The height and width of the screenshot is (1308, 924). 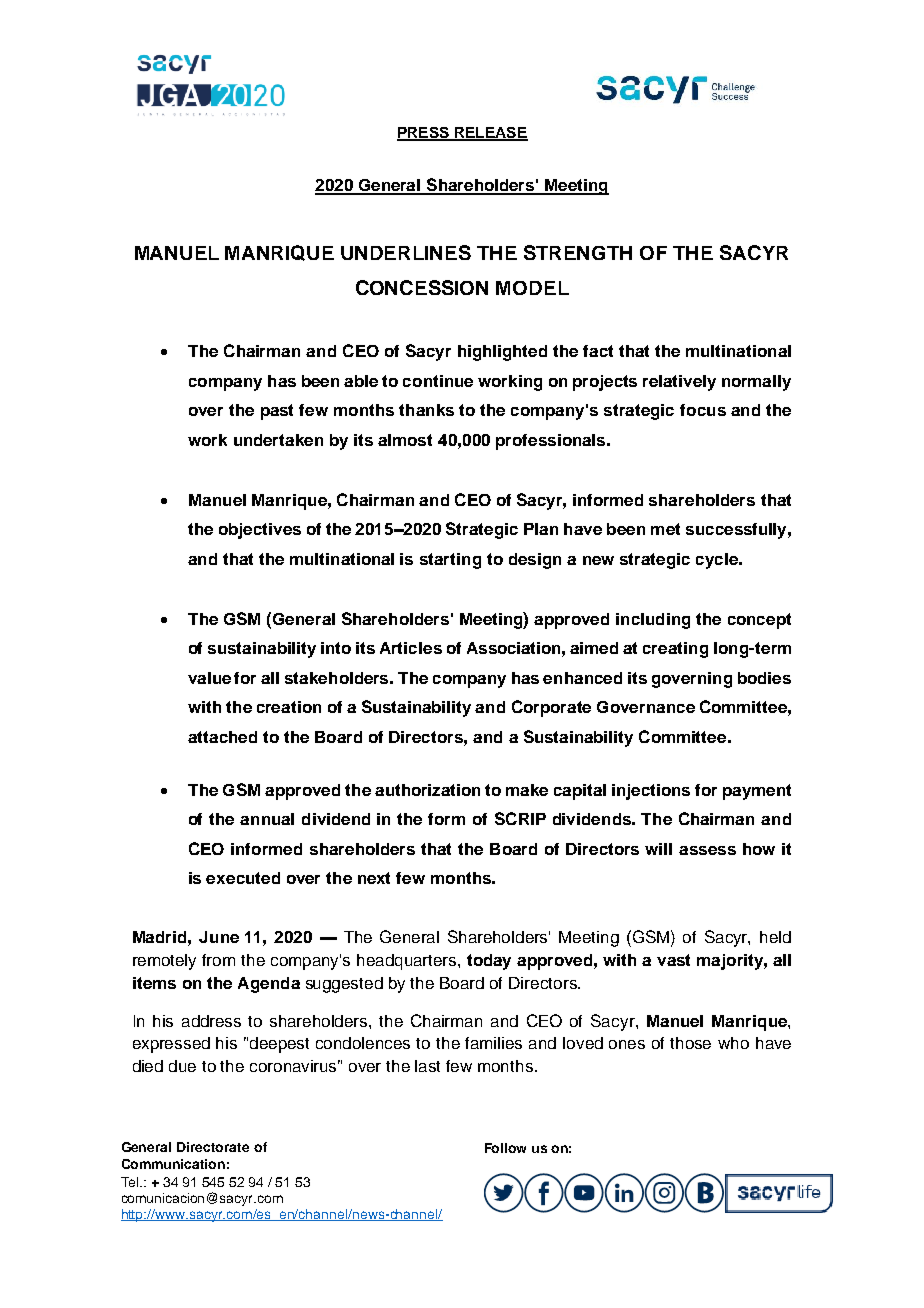 What do you see at coordinates (505, 1148) in the screenshot?
I see `Follow` at bounding box center [505, 1148].
